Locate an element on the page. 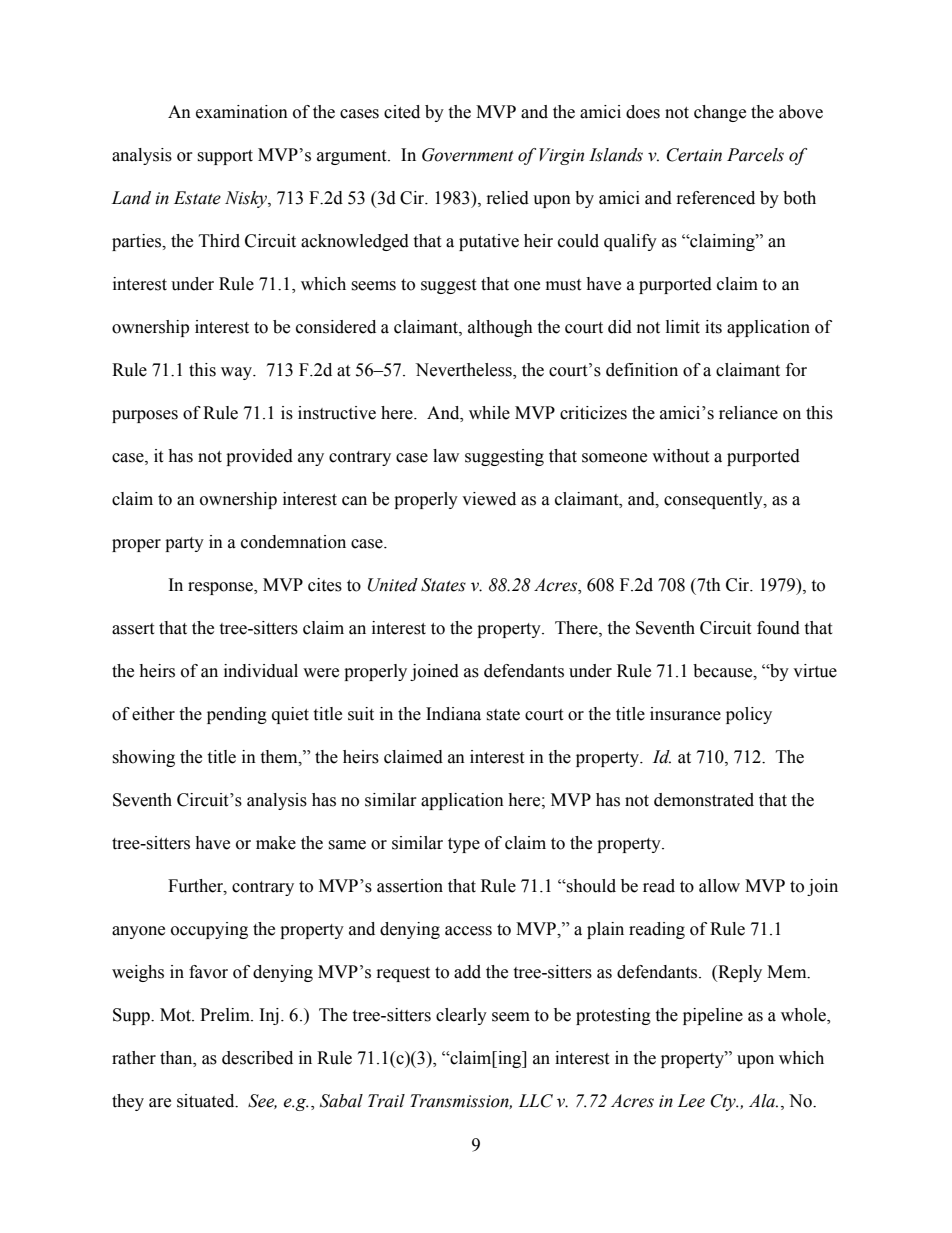 The width and height of the document is (952, 1233). examination is located at coordinates (242, 112).
